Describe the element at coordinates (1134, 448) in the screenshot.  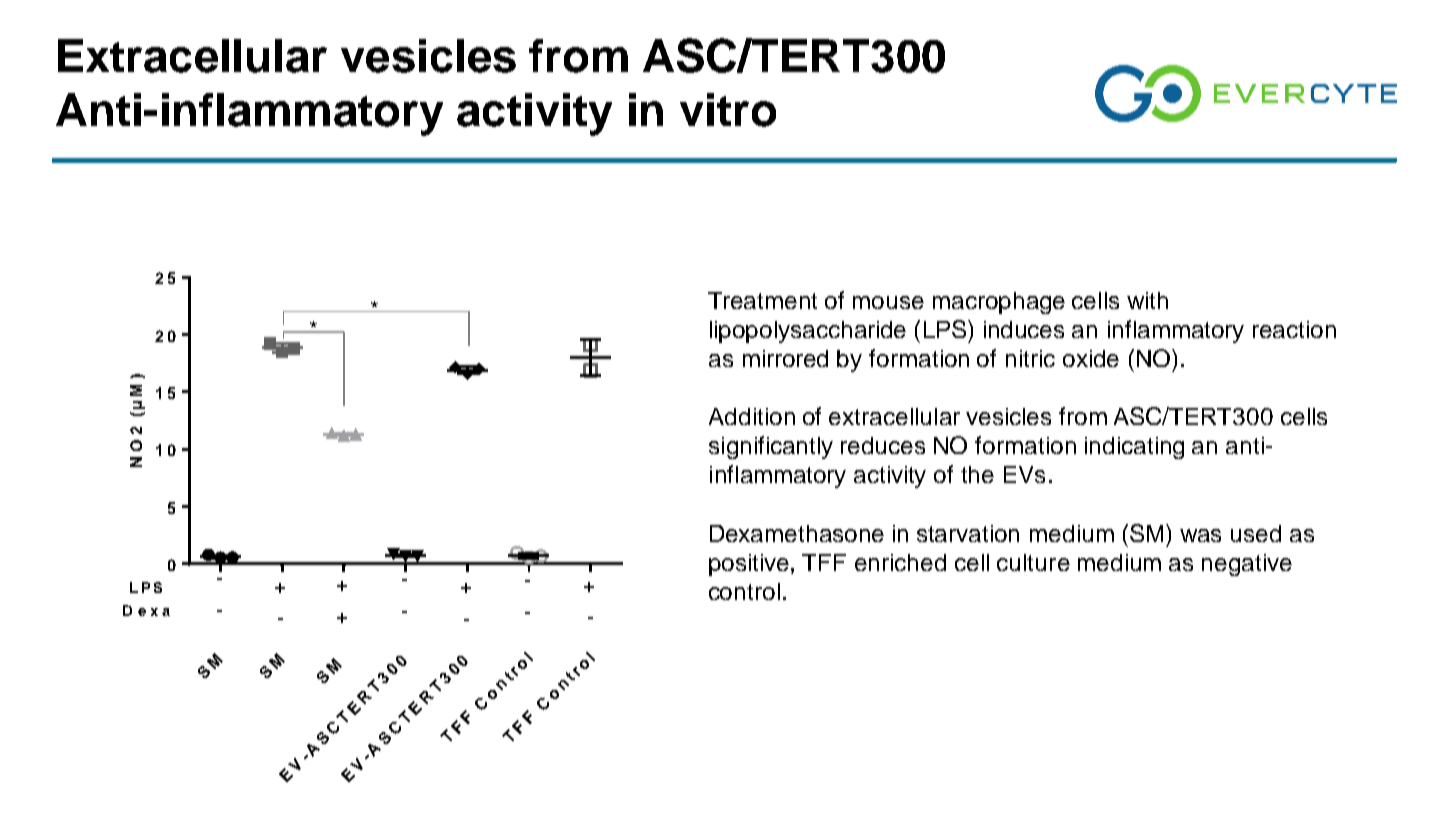
I see `indicating` at that location.
